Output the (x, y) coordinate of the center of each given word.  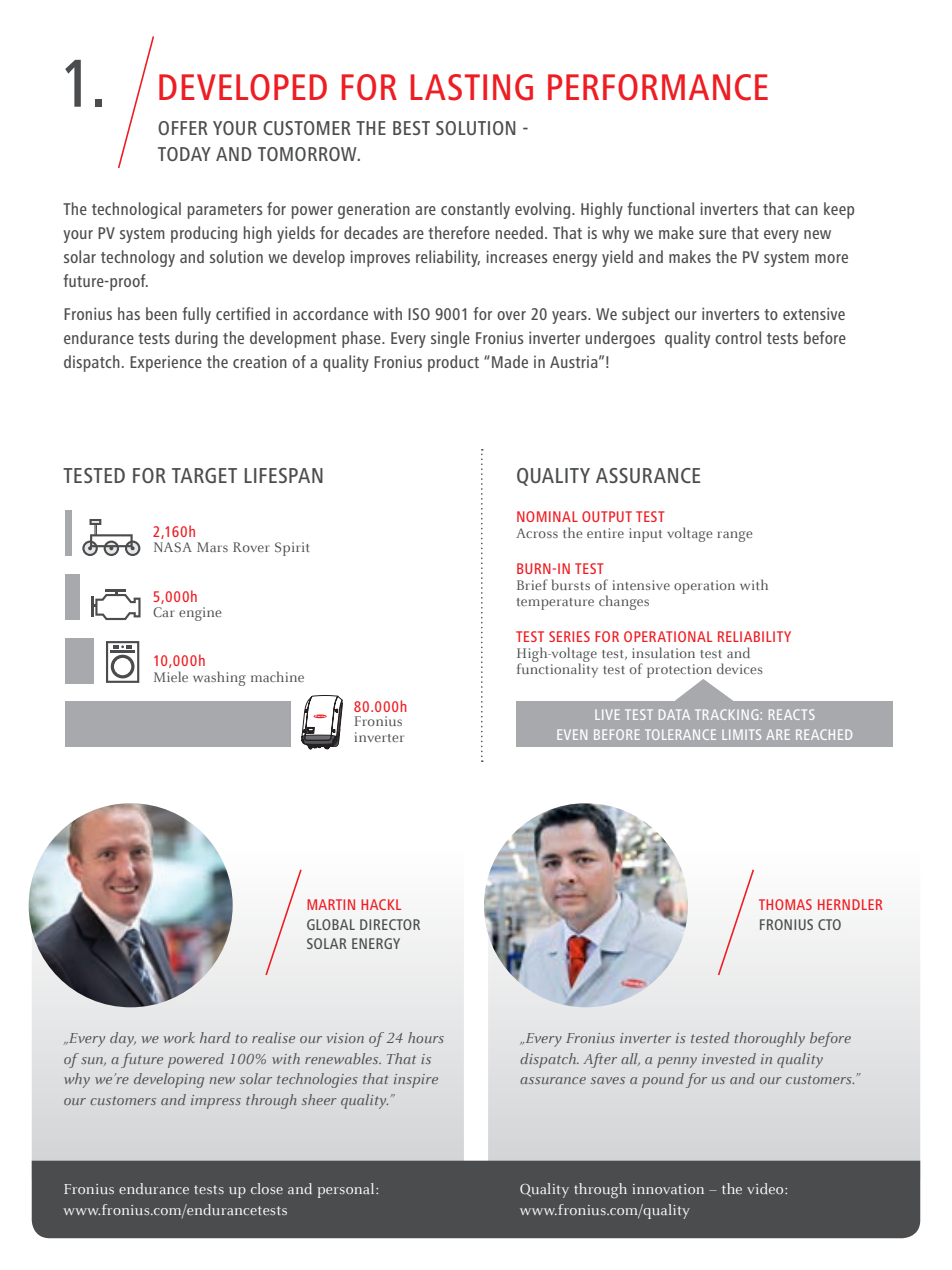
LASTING (472, 87)
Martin (331, 904)
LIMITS (741, 734)
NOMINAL (547, 516)
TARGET (204, 475)
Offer (183, 128)
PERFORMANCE (658, 87)
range (734, 536)
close (267, 1188)
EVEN (572, 734)
